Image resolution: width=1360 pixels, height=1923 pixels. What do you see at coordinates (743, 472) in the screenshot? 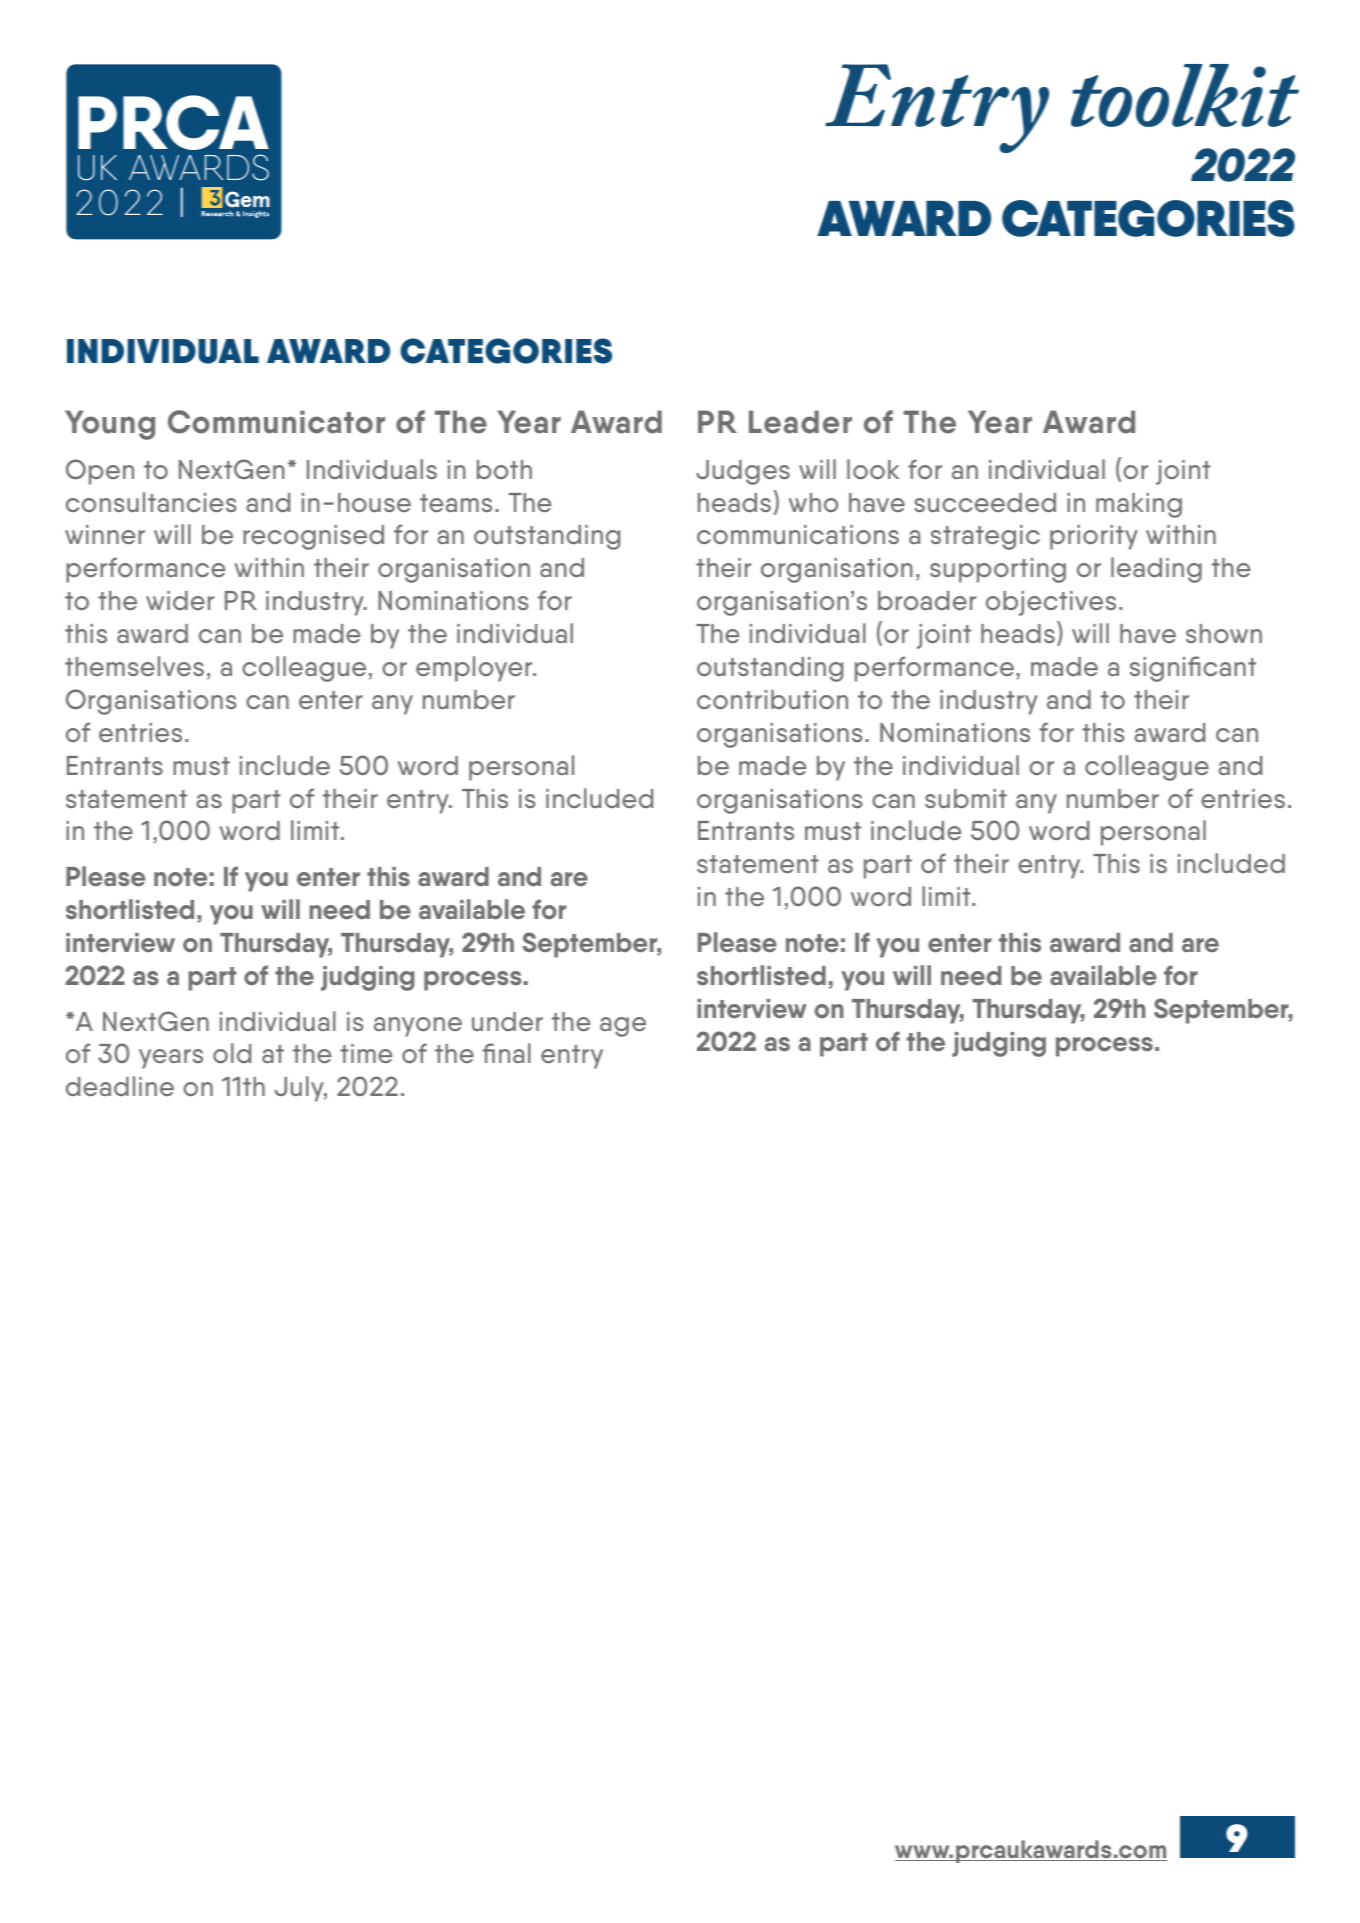
I see `Judges` at bounding box center [743, 472].
